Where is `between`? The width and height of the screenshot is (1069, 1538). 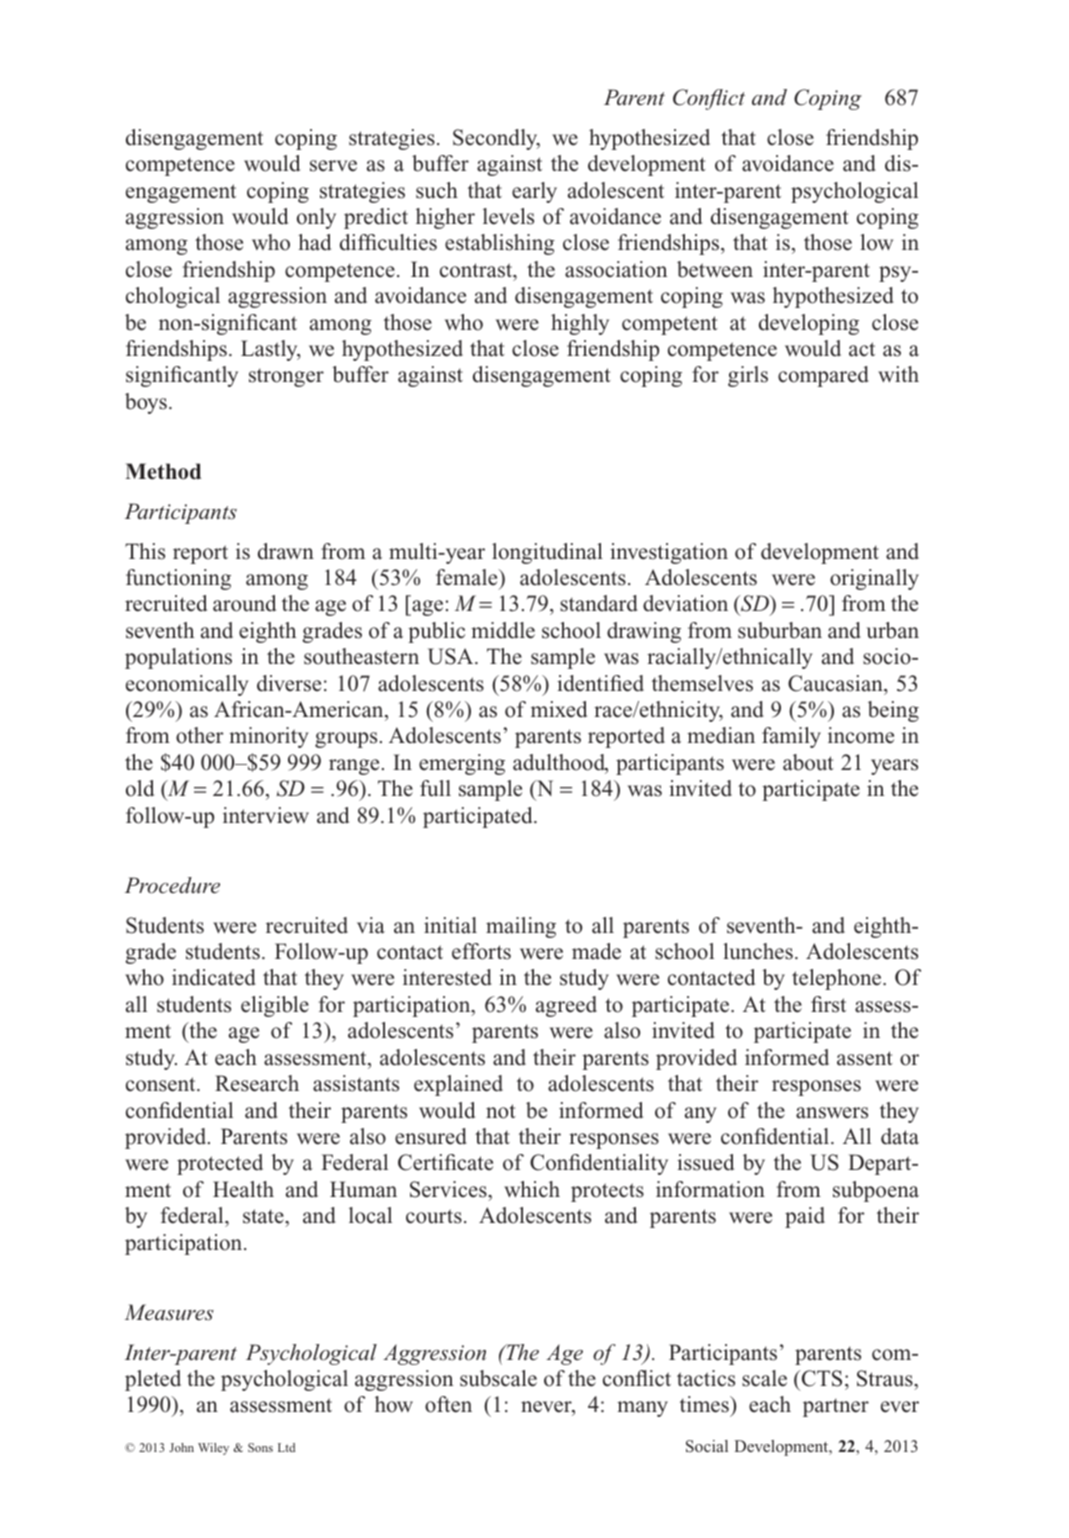 between is located at coordinates (715, 269).
